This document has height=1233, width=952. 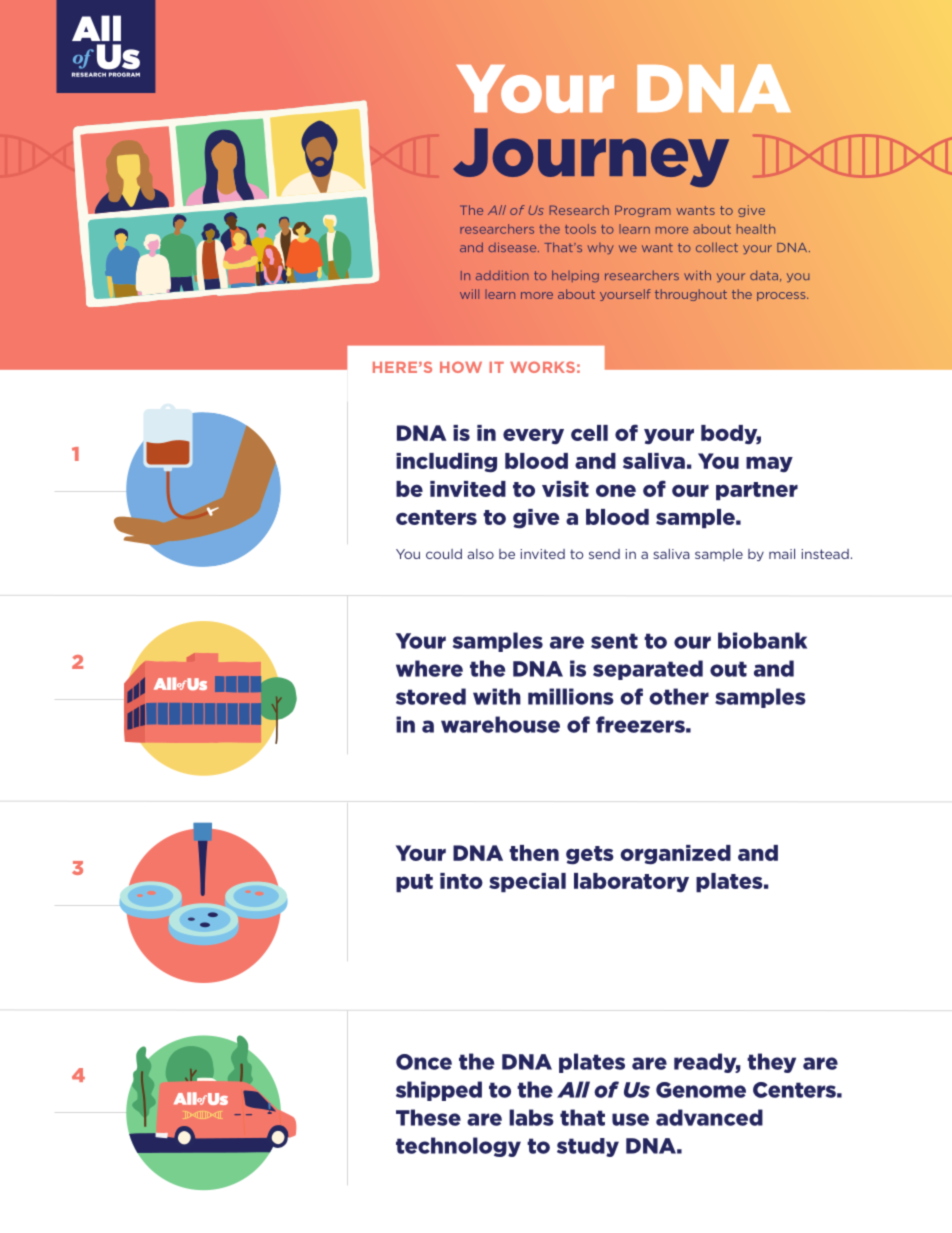 I want to click on Program, so click(x=643, y=211).
